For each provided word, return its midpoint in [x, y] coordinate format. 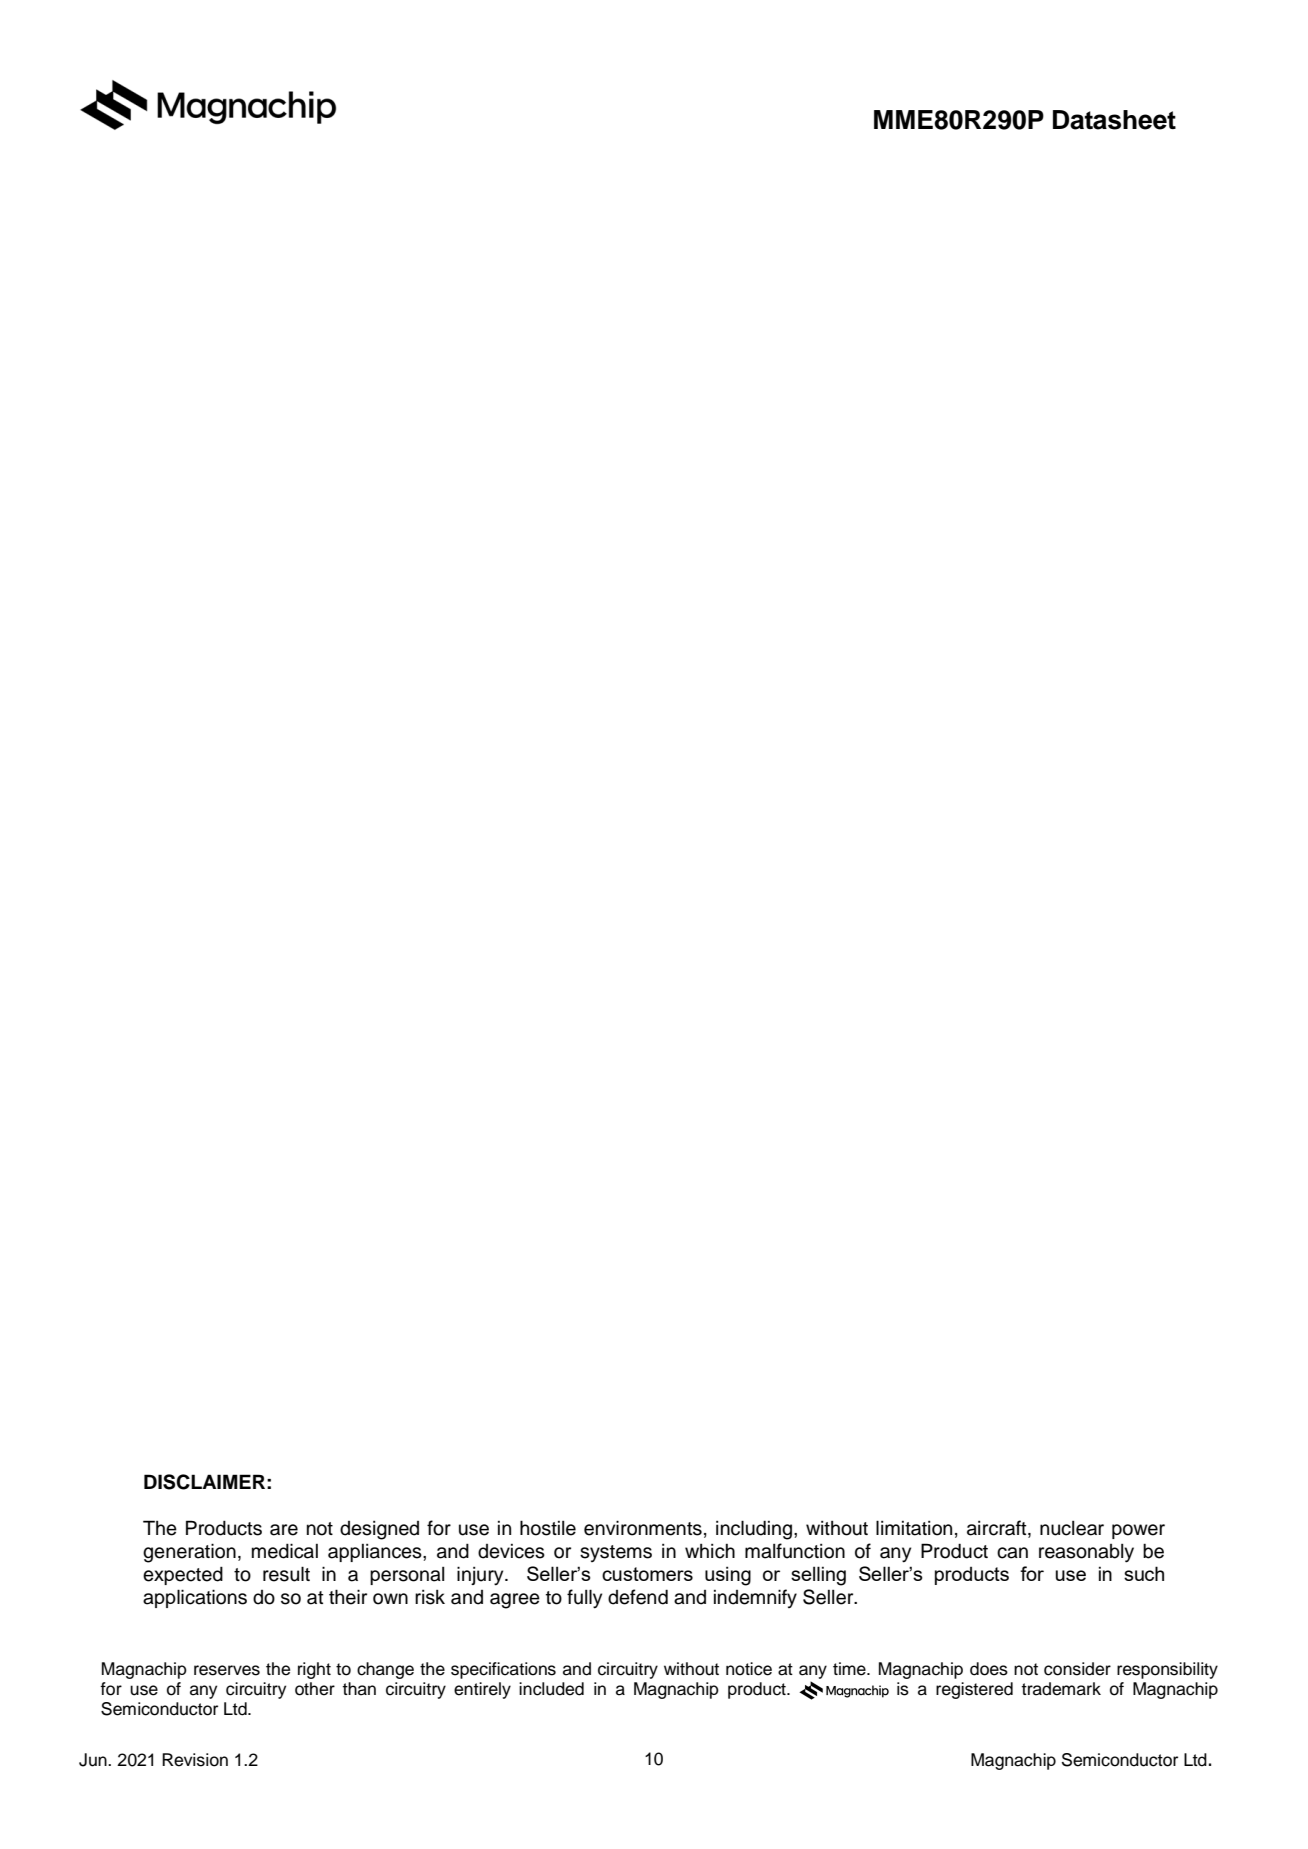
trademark [1061, 1689]
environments [643, 1528]
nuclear [1072, 1528]
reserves [227, 1670]
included [551, 1689]
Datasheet [1114, 120]
